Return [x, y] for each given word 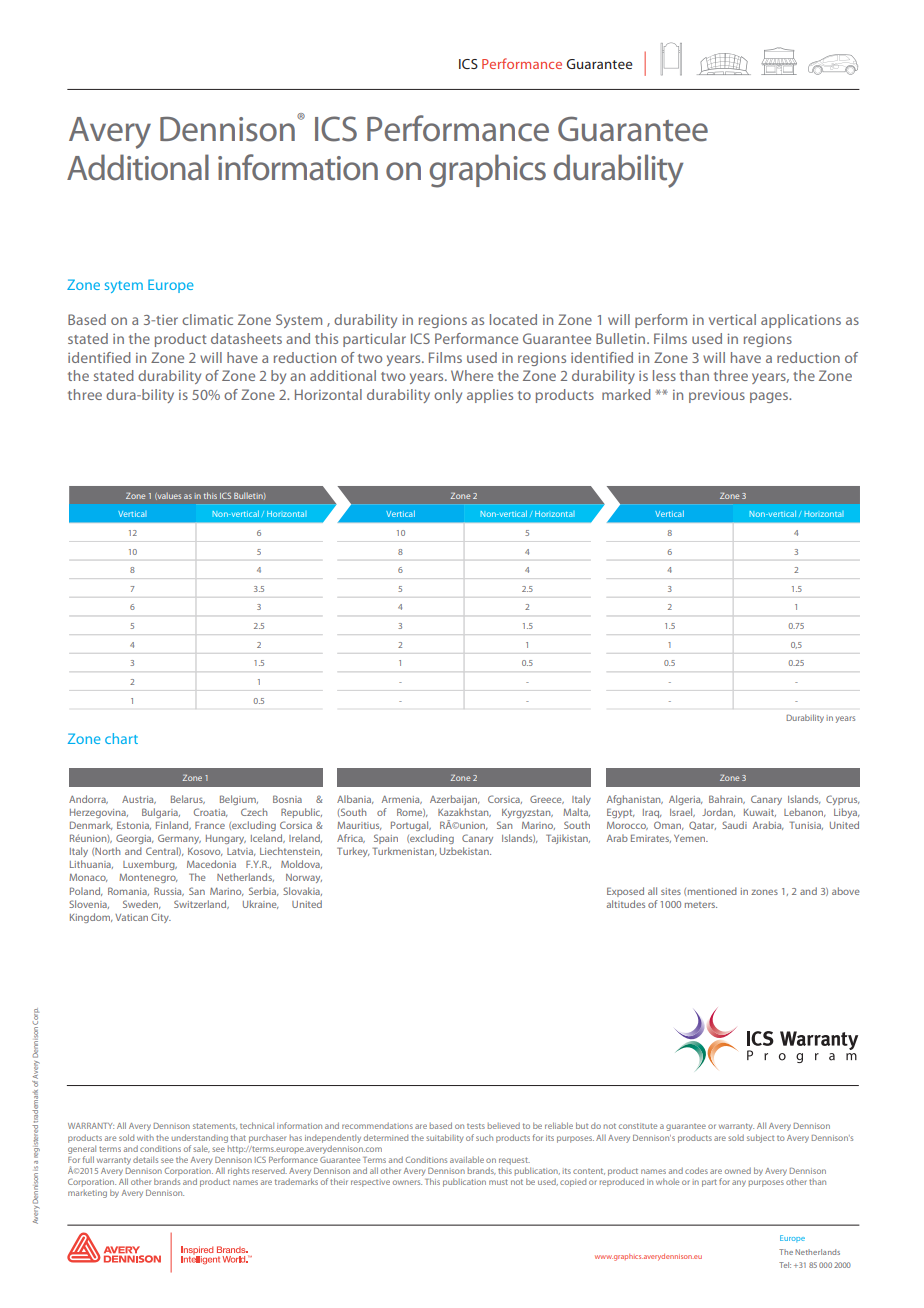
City [161, 918]
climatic [207, 319]
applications [801, 321]
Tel [785, 1265]
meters [701, 905]
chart [121, 738]
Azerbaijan [454, 800]
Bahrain [727, 799]
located [513, 319]
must [498, 1182]
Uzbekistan [465, 851]
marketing [87, 1194]
